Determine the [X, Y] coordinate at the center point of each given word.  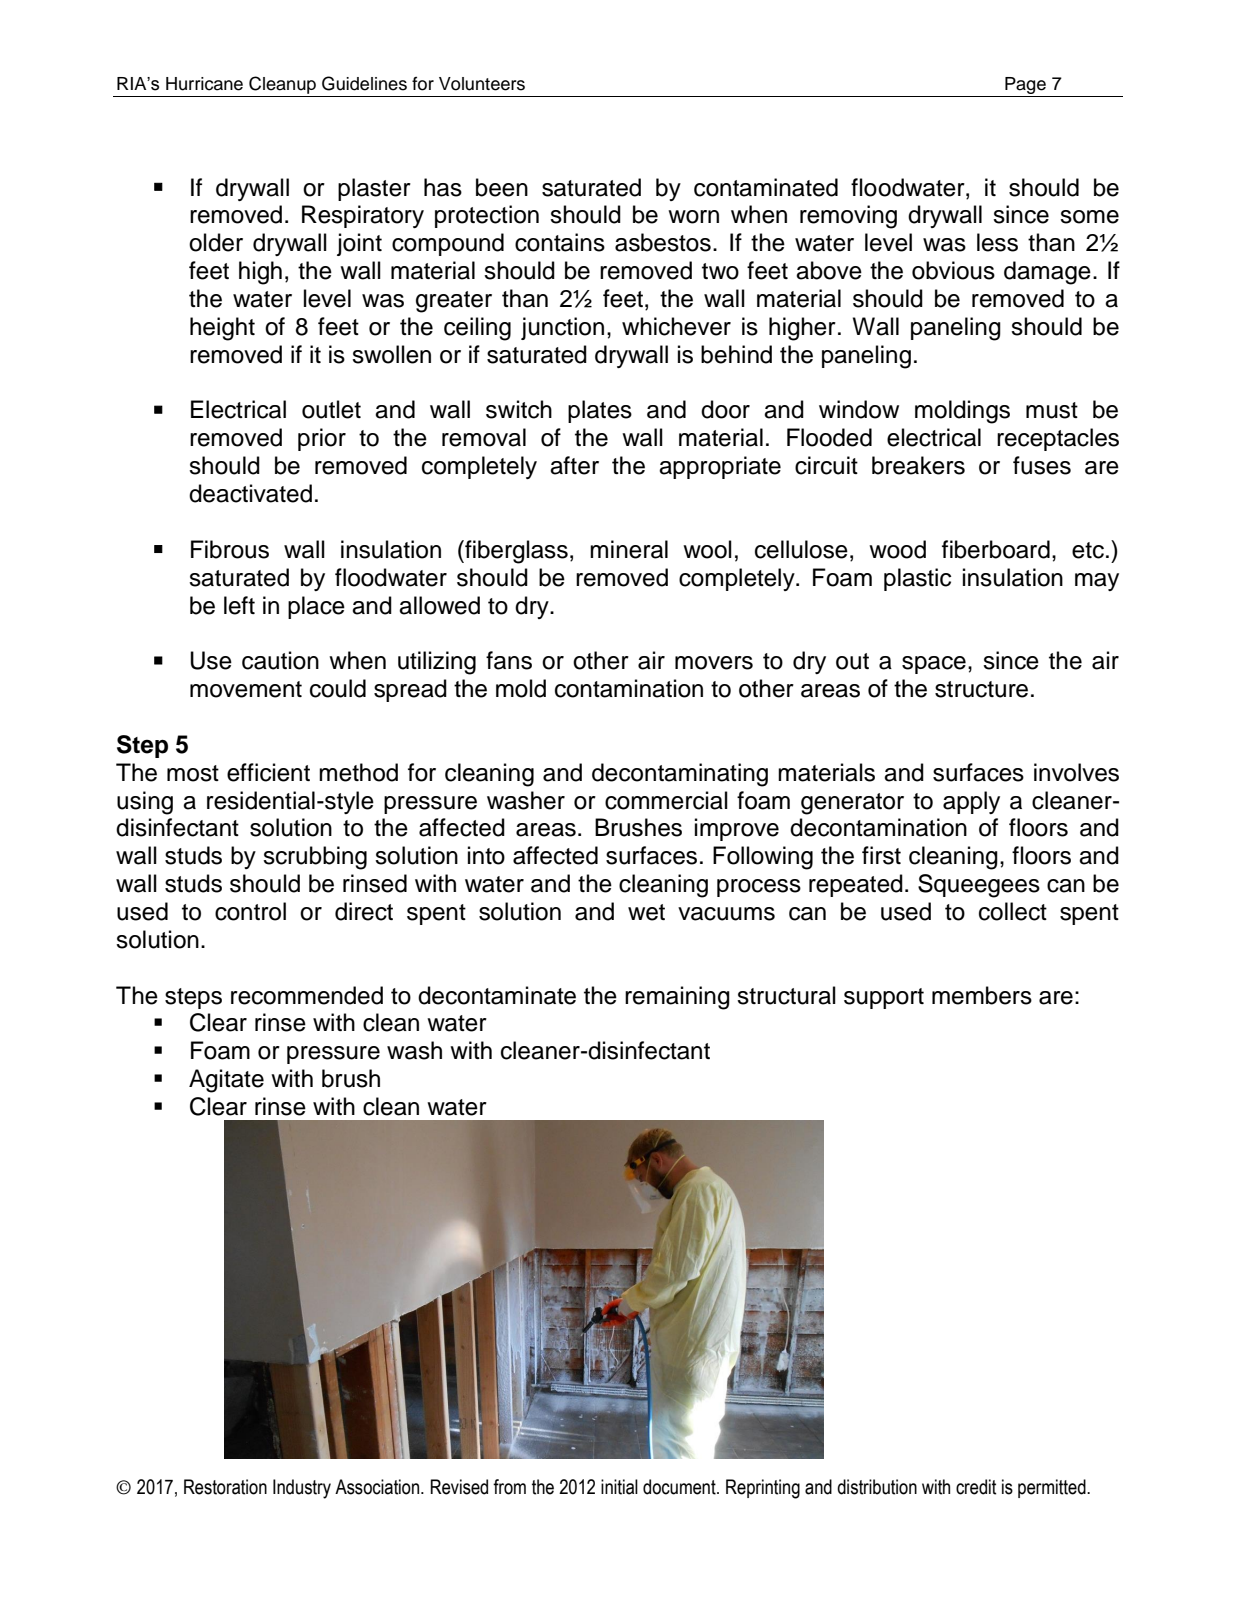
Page [1025, 85]
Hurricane [204, 84]
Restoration [225, 1487]
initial [619, 1487]
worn [693, 217]
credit [976, 1487]
